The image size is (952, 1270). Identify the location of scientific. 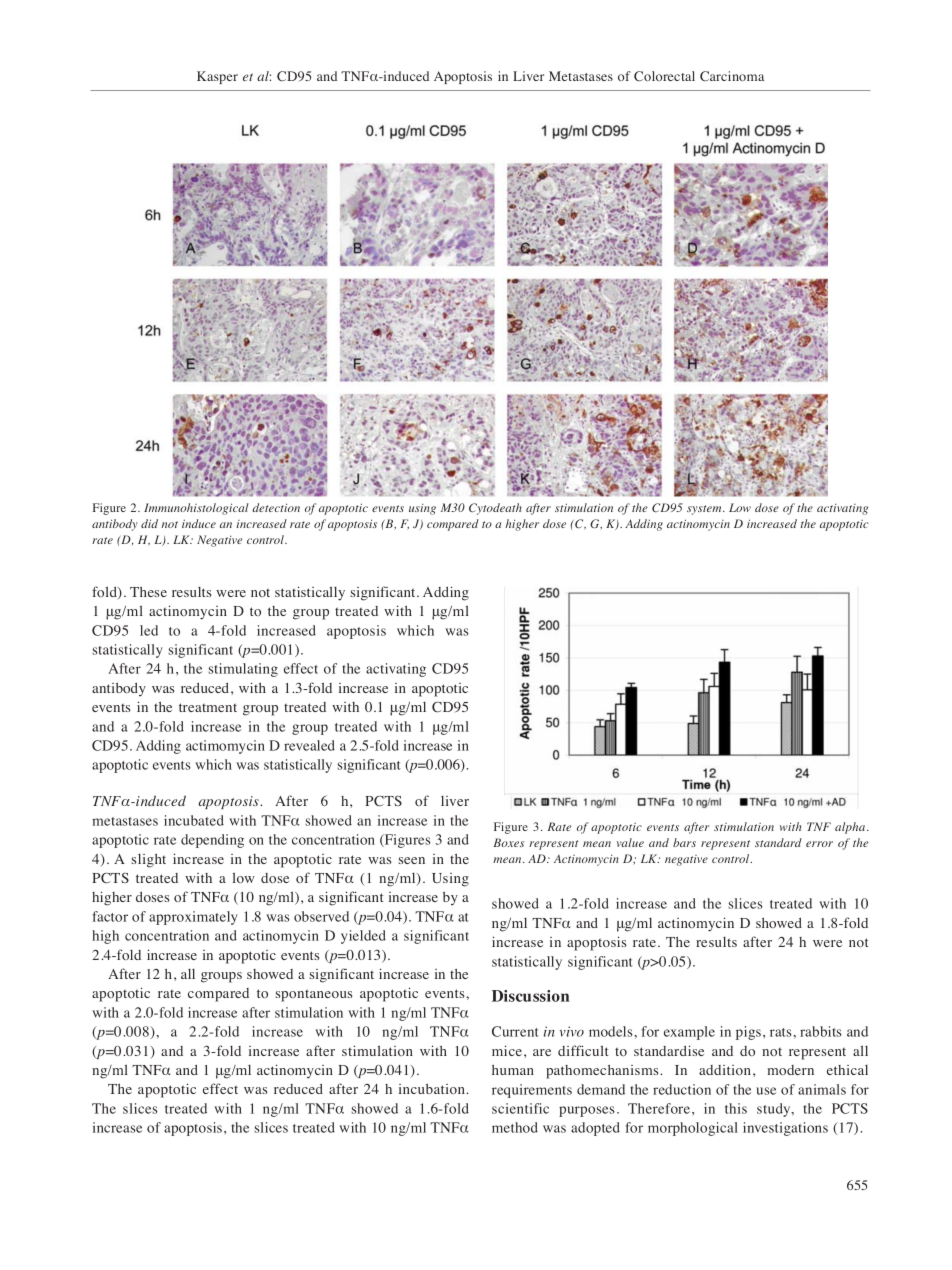
(520, 1108).
